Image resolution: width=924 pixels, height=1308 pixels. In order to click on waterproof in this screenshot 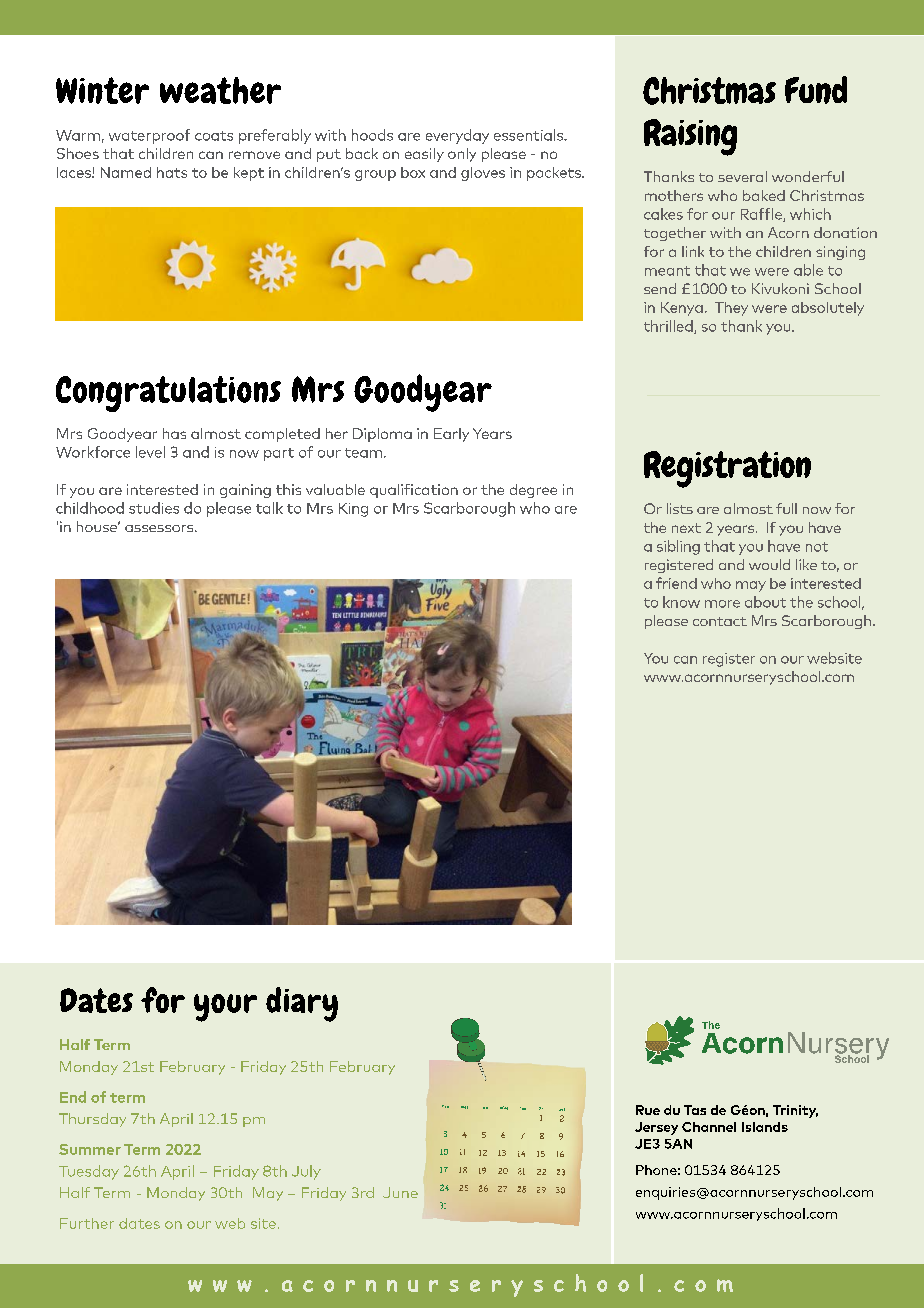, I will do `click(149, 136)`.
